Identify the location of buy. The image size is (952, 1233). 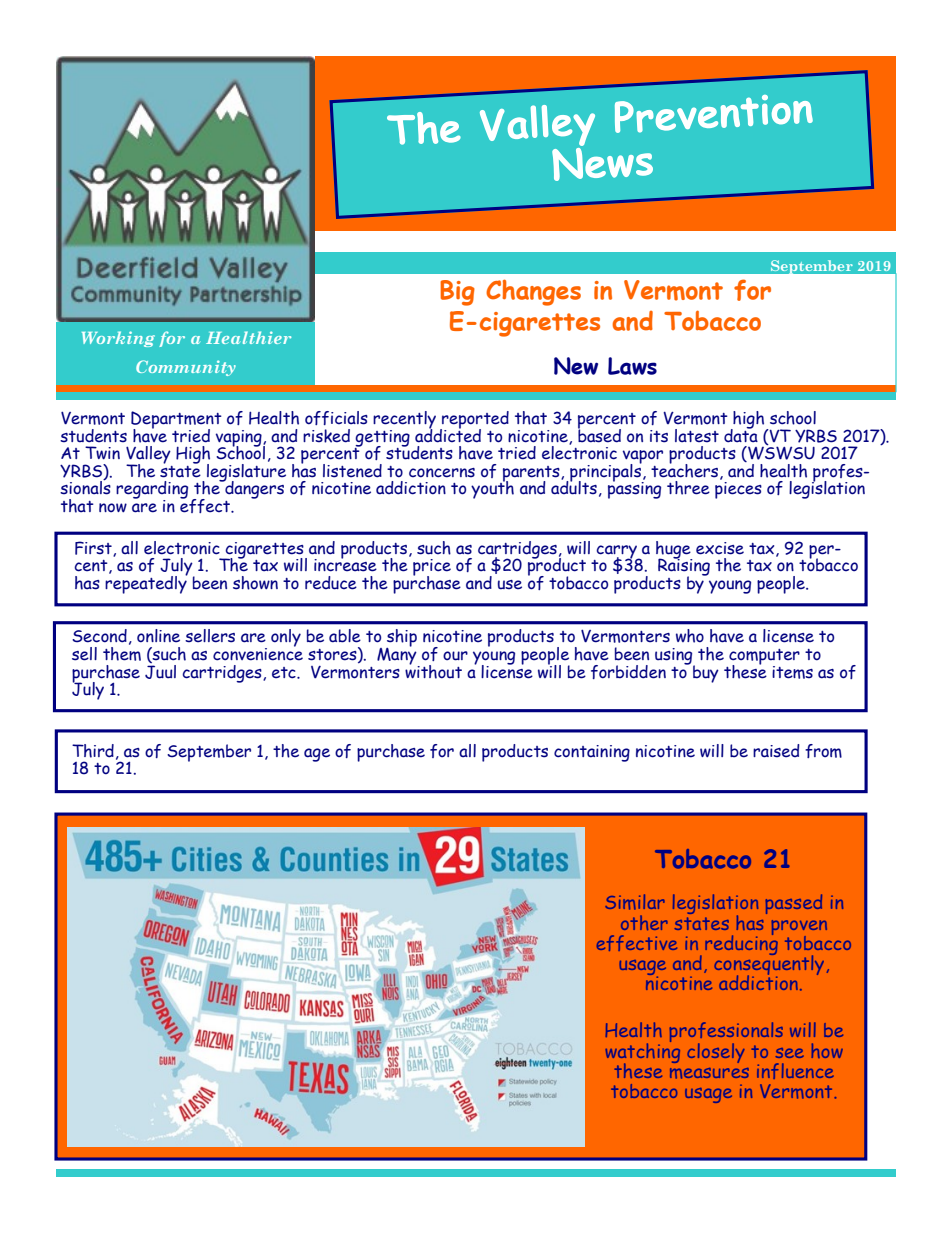
(706, 674).
